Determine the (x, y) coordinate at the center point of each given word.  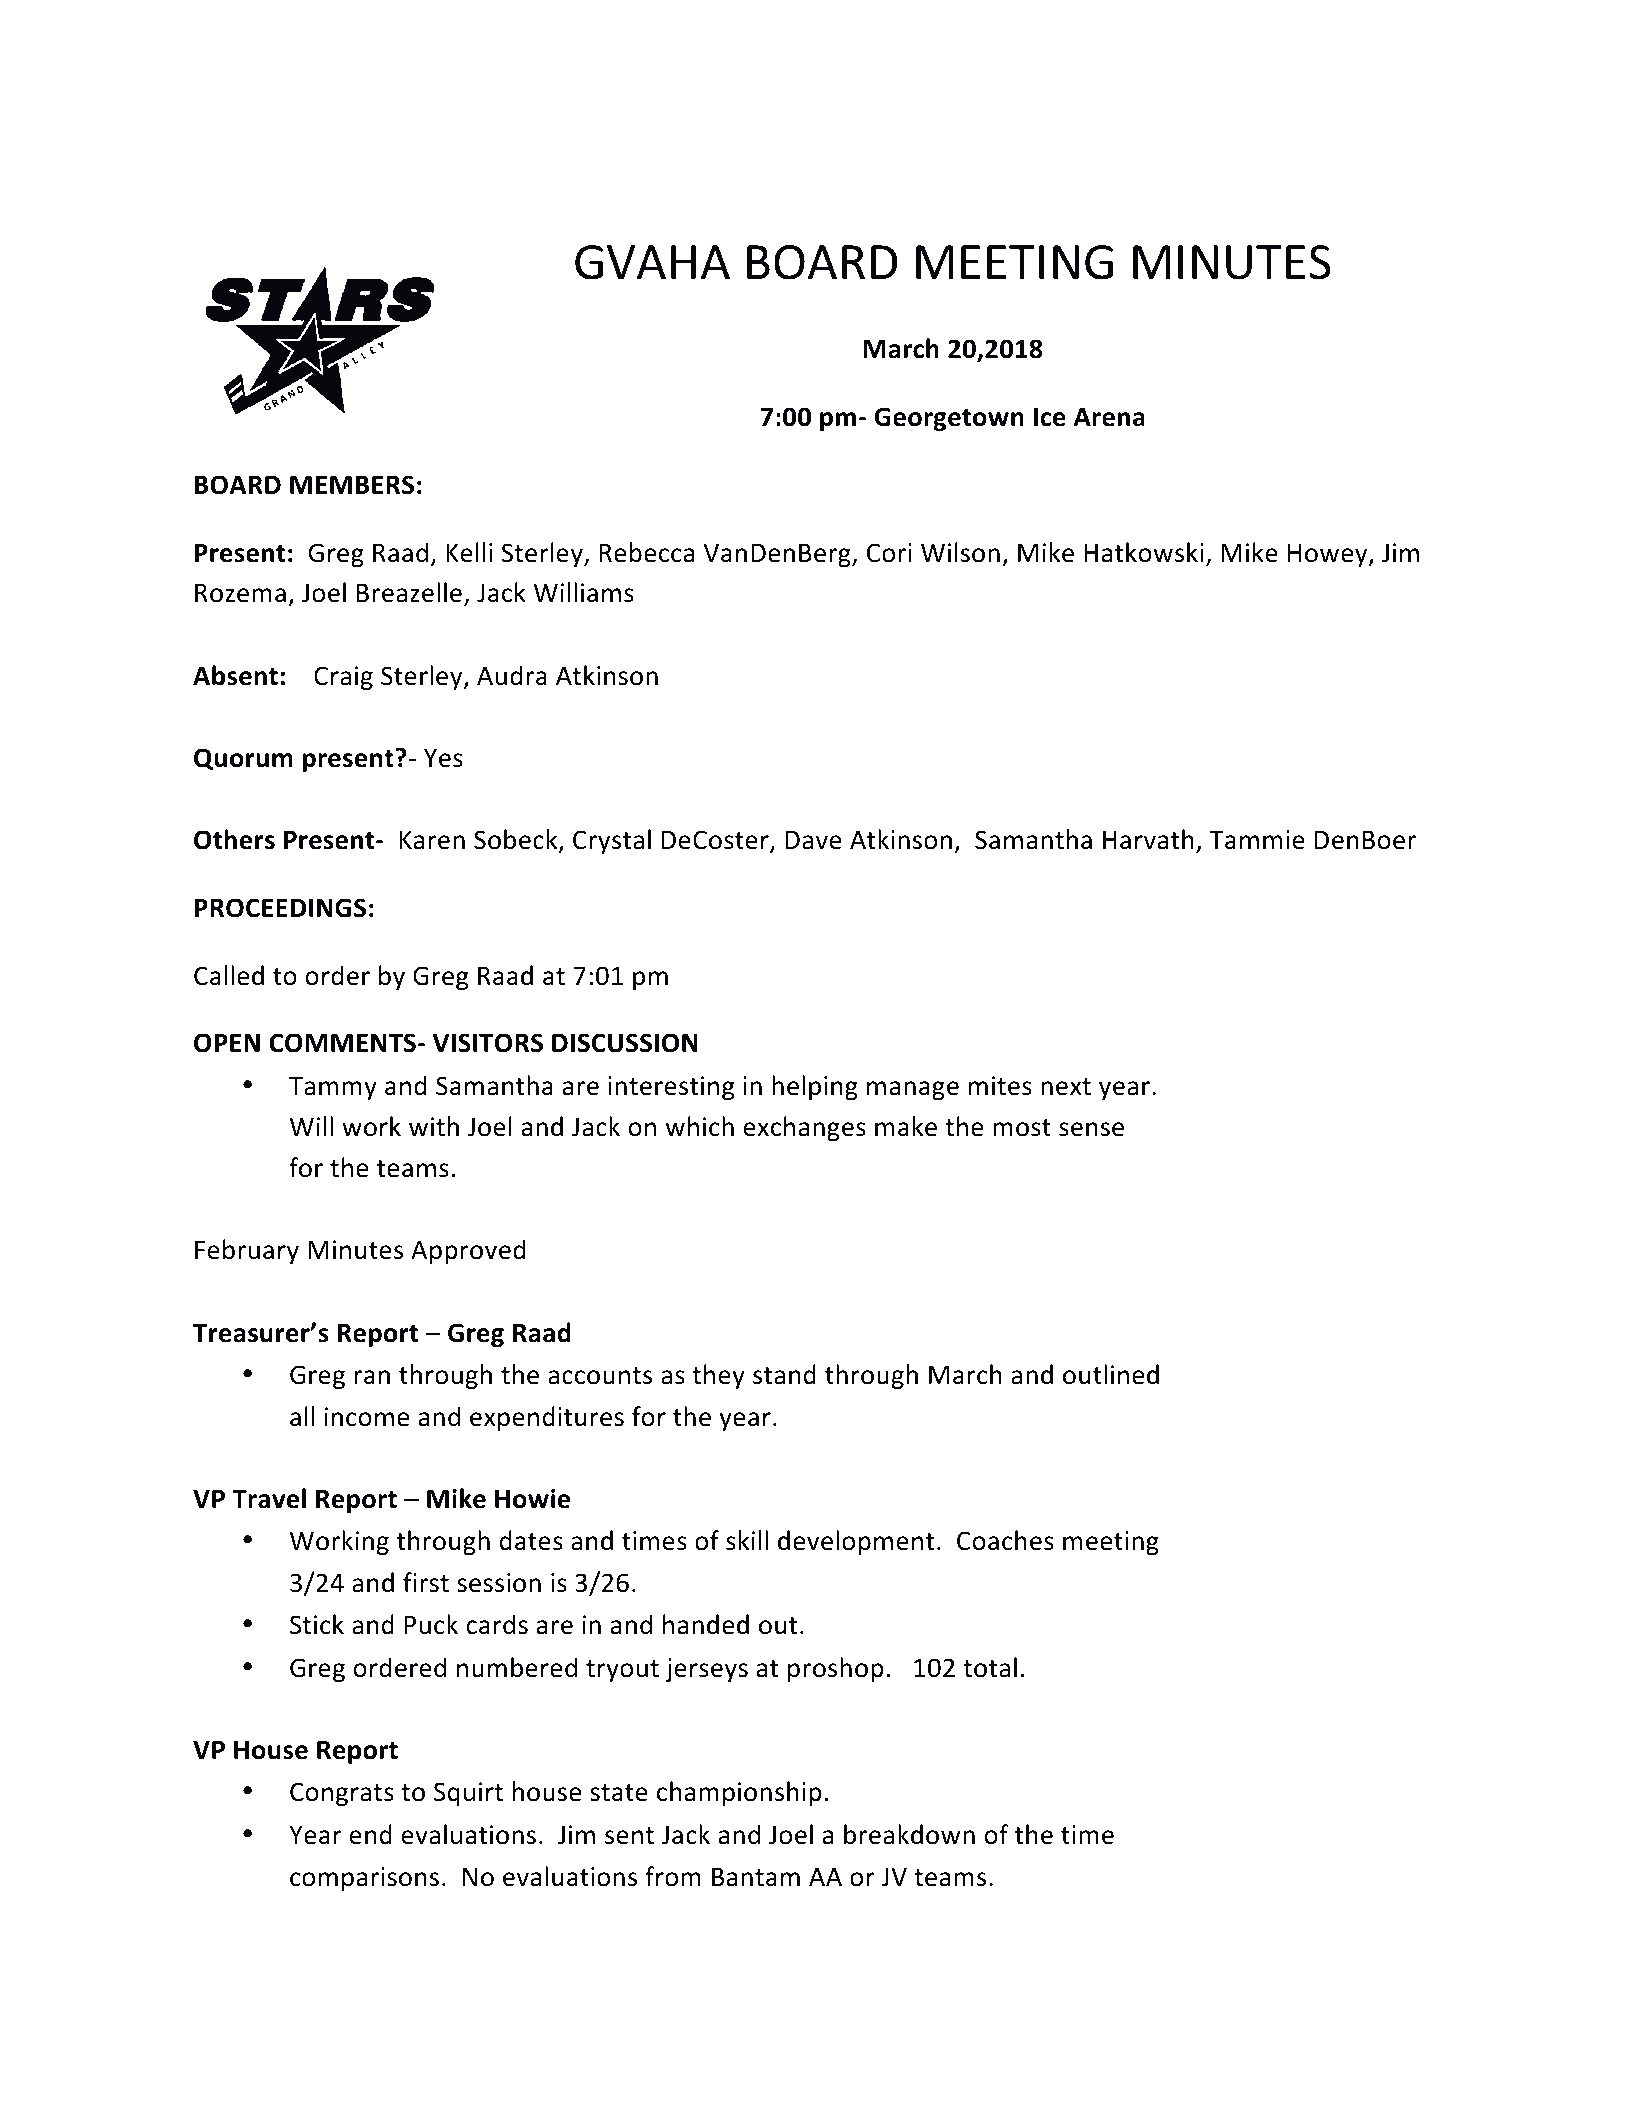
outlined (1111, 1374)
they (718, 1376)
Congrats (342, 1794)
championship (739, 1793)
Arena (1109, 417)
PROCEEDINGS (280, 908)
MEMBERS (352, 485)
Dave (813, 840)
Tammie (1257, 840)
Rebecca (646, 552)
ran (372, 1377)
